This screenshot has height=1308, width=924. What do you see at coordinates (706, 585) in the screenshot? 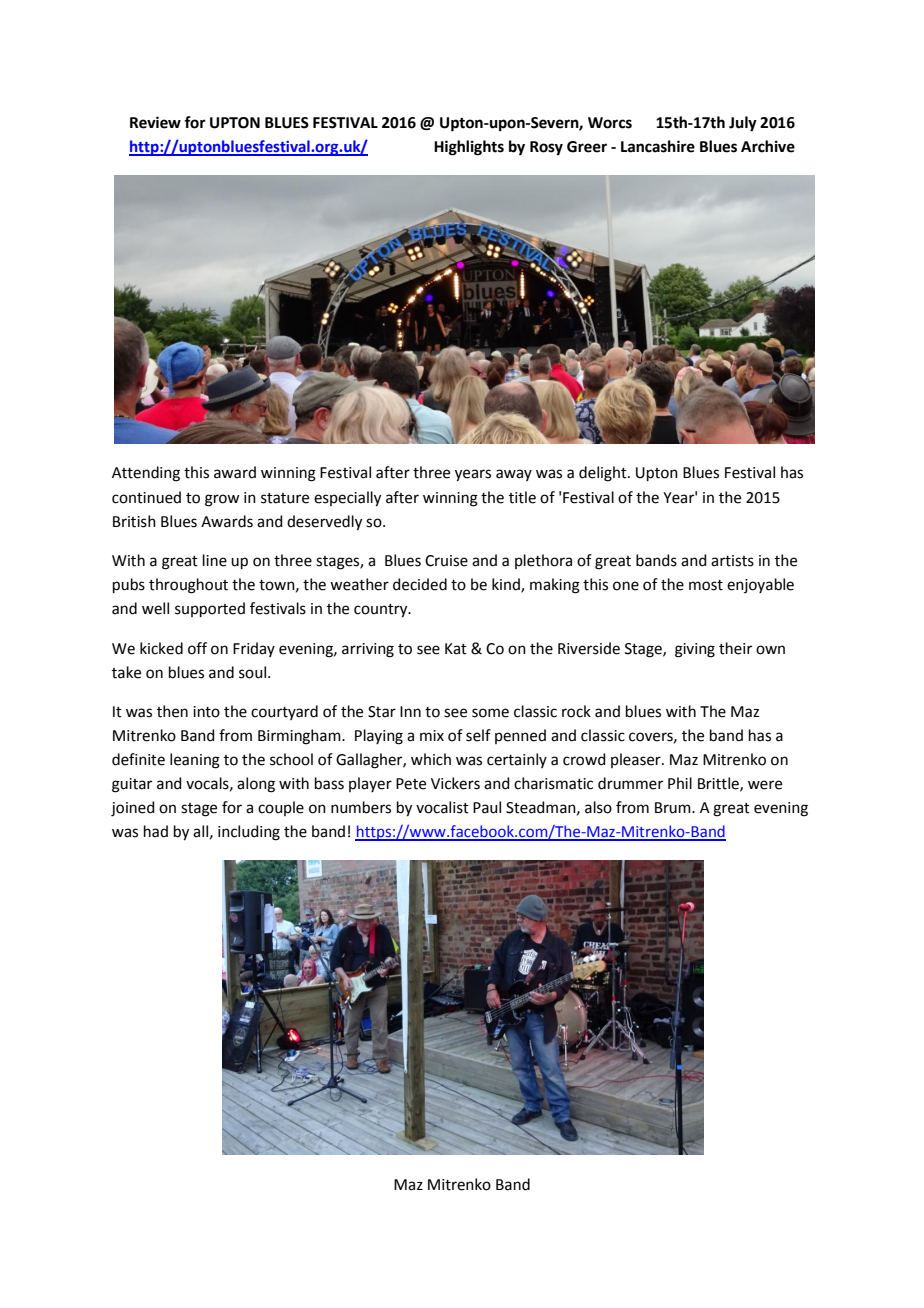
I see `most` at bounding box center [706, 585].
